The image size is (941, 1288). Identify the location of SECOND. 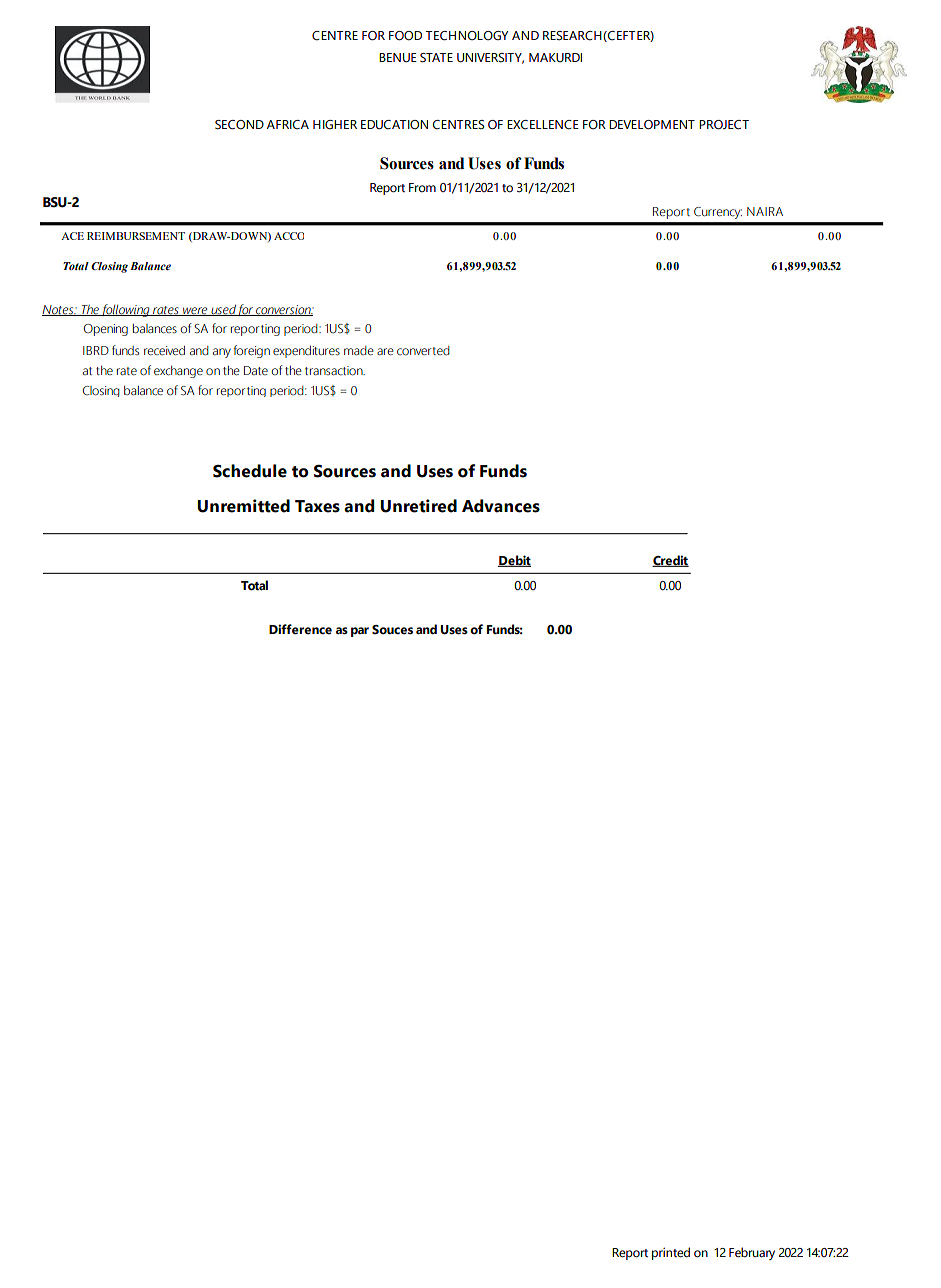
(239, 125).
